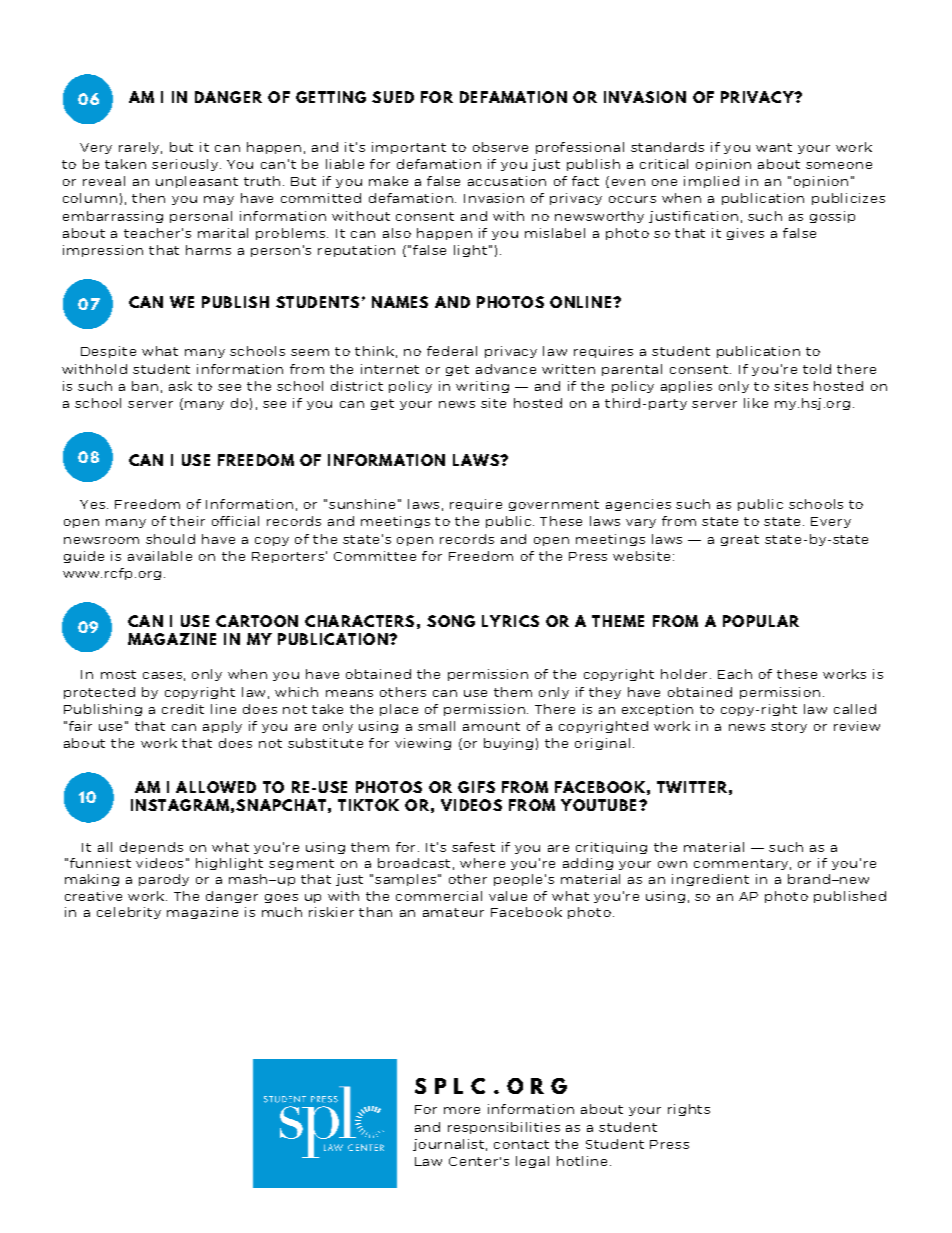 The image size is (952, 1233). What do you see at coordinates (448, 1145) in the screenshot?
I see `journalist` at bounding box center [448, 1145].
